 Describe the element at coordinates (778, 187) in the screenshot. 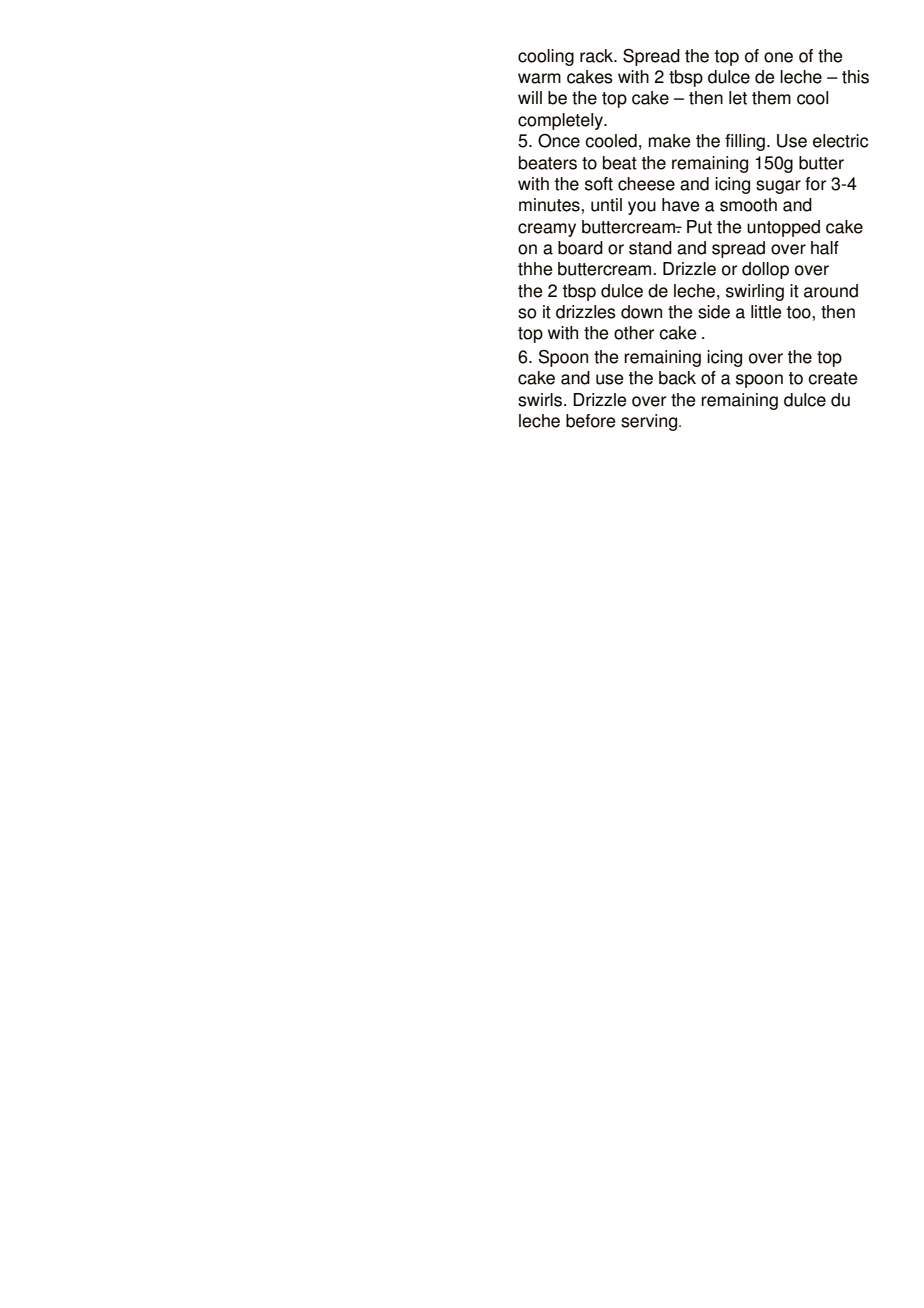

I see `sugar` at that location.
